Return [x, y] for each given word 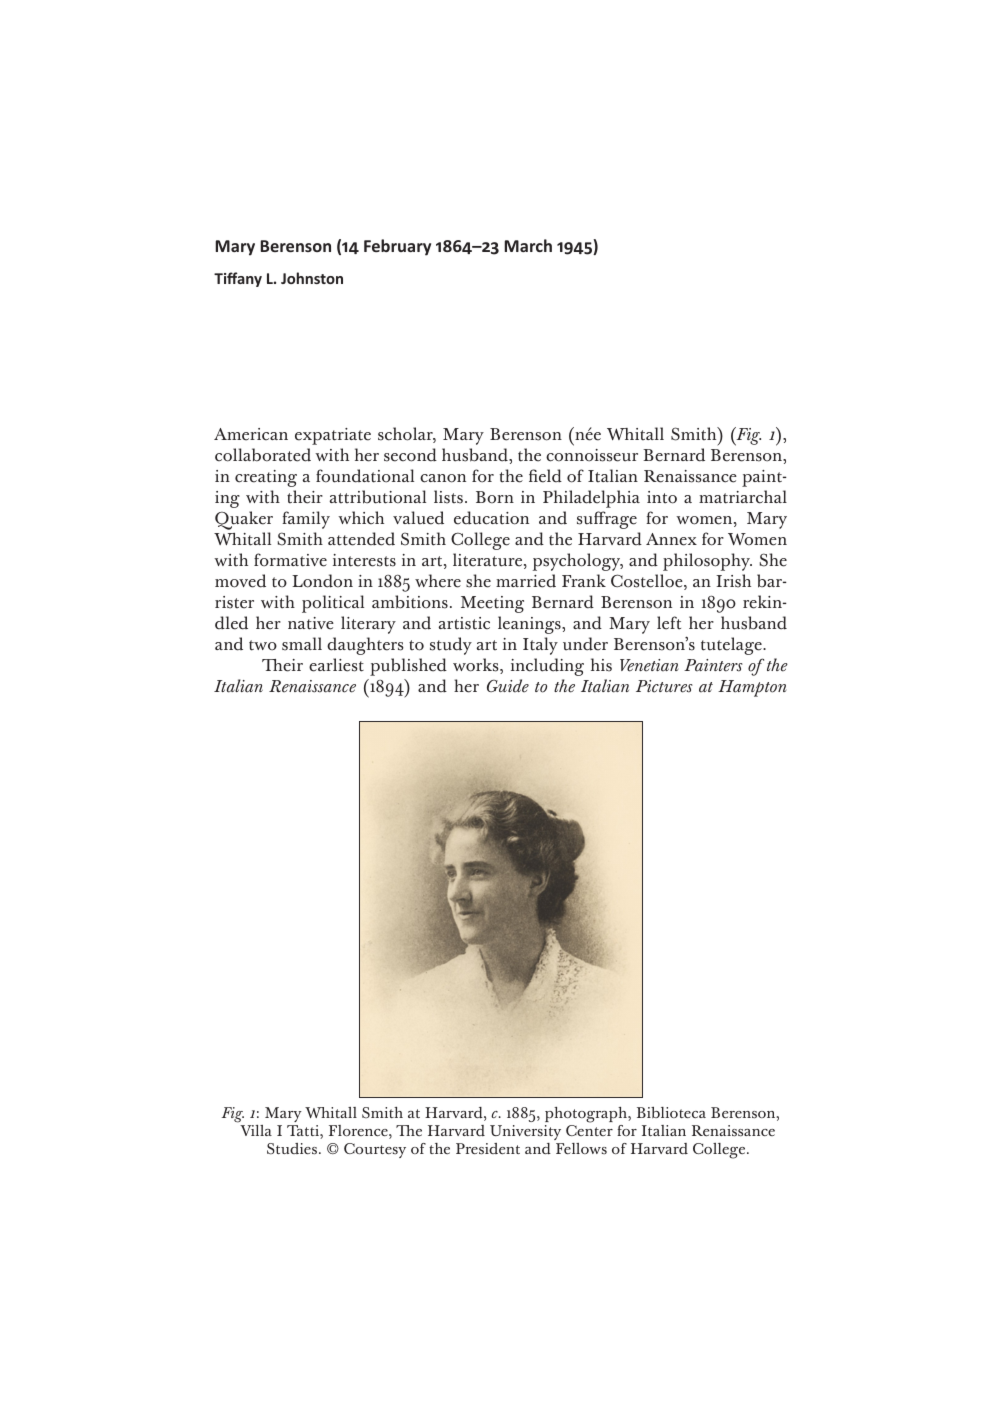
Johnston [312, 278]
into [662, 497]
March [528, 245]
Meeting [492, 604]
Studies [292, 1149]
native [311, 623]
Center [589, 1130]
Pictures [664, 686]
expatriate [333, 436]
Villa [256, 1130]
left [669, 623]
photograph [587, 1115]
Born [495, 497]
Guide [508, 686]
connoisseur [592, 455]
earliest [336, 665]
